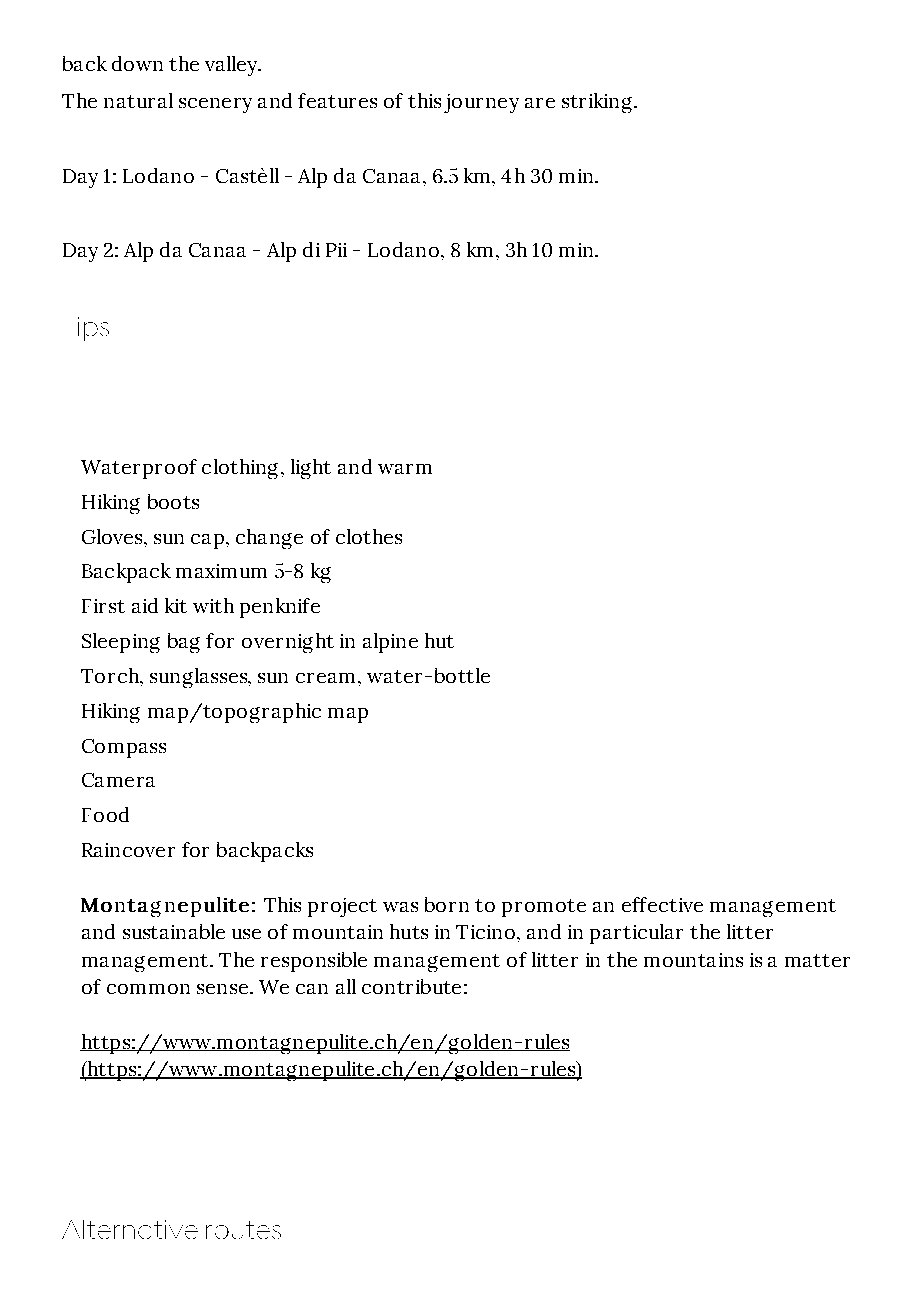 The image size is (924, 1308). What do you see at coordinates (369, 536) in the screenshot?
I see `clothes` at bounding box center [369, 536].
